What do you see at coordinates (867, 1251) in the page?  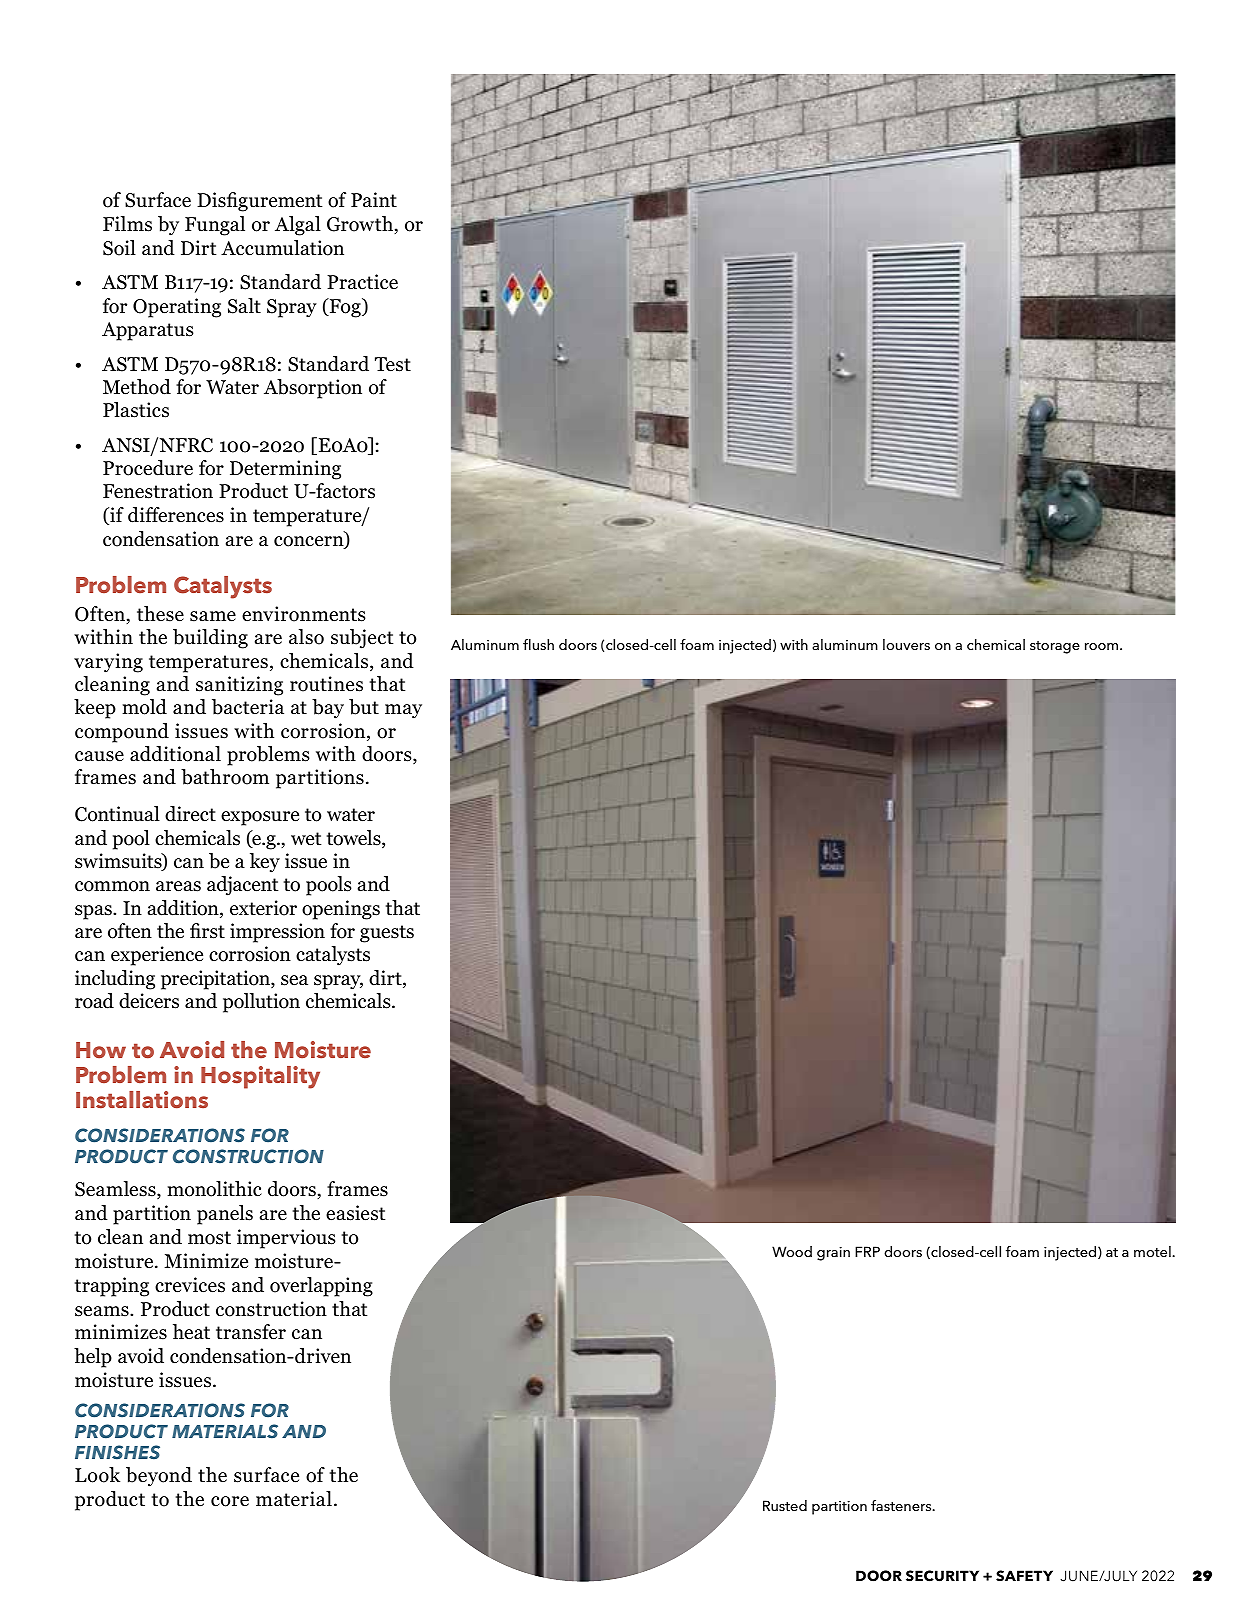 I see `FRP` at bounding box center [867, 1251].
